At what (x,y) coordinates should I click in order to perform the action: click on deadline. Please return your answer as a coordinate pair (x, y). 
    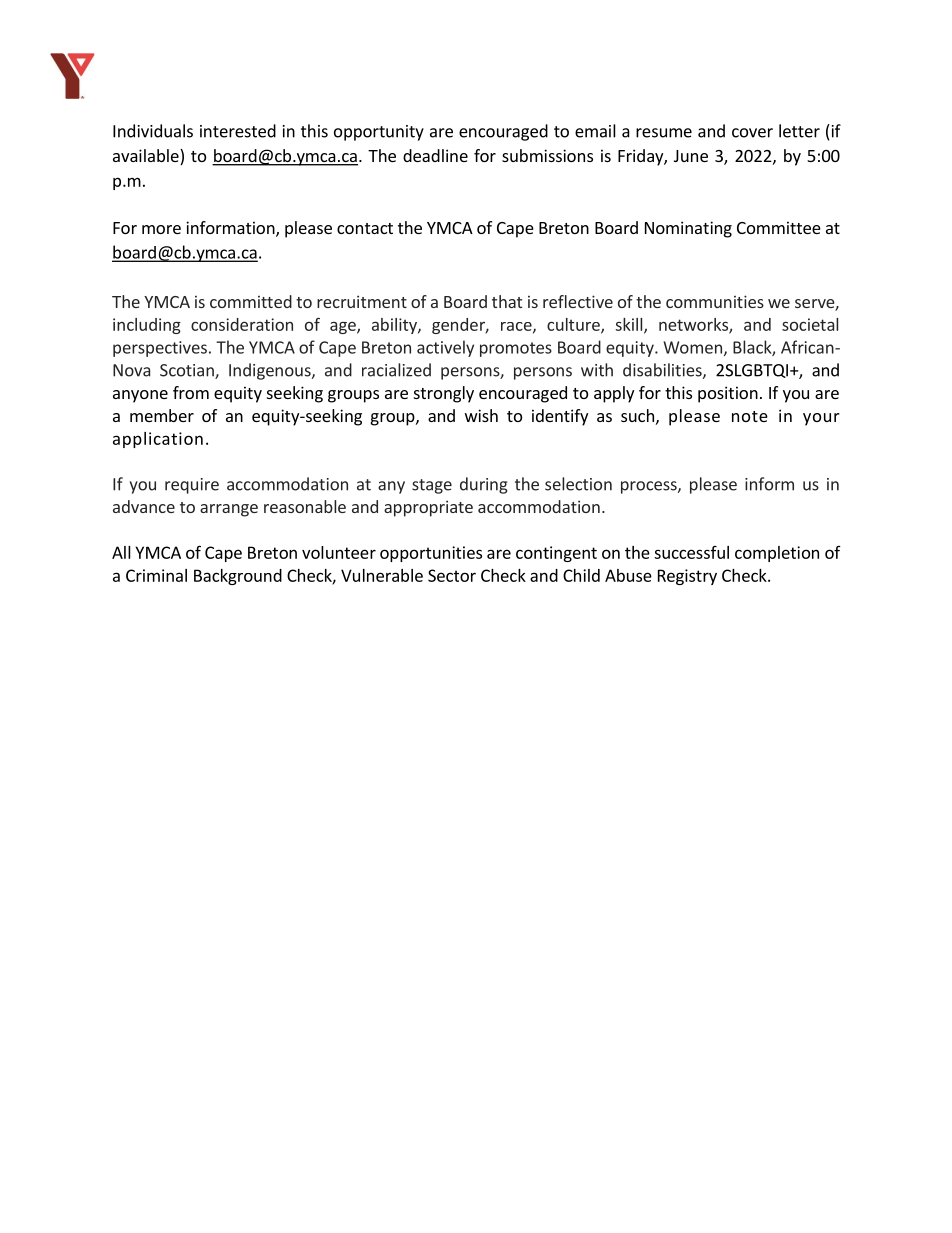
    Looking at the image, I should click on (435, 155).
